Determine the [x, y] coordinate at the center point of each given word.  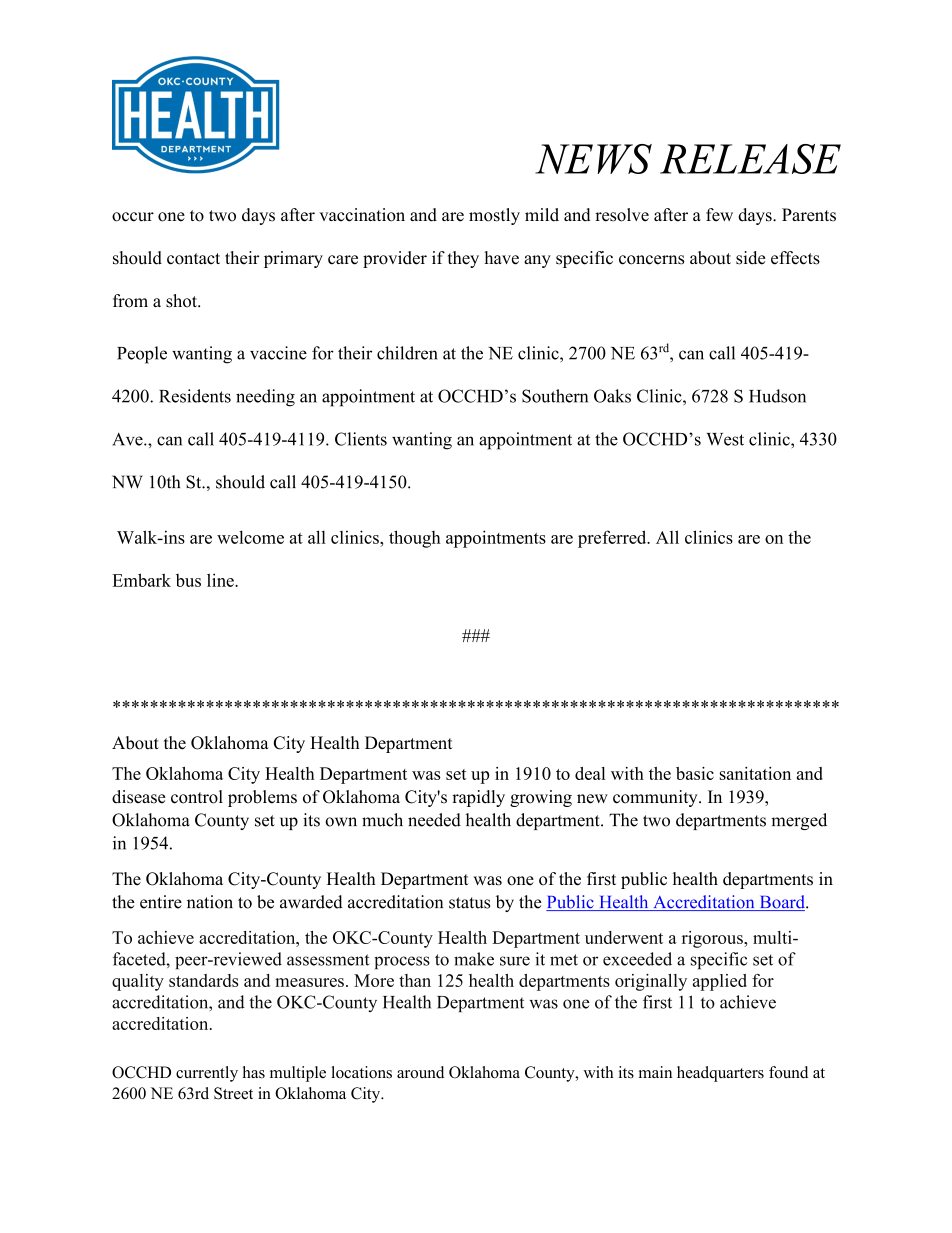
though [415, 539]
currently [207, 1074]
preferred [613, 539]
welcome [250, 537]
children [407, 353]
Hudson [777, 396]
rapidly [478, 798]
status [469, 903]
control [197, 797]
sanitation [755, 773]
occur [133, 217]
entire [161, 902]
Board [782, 903]
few [719, 215]
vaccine [278, 353]
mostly [494, 216]
